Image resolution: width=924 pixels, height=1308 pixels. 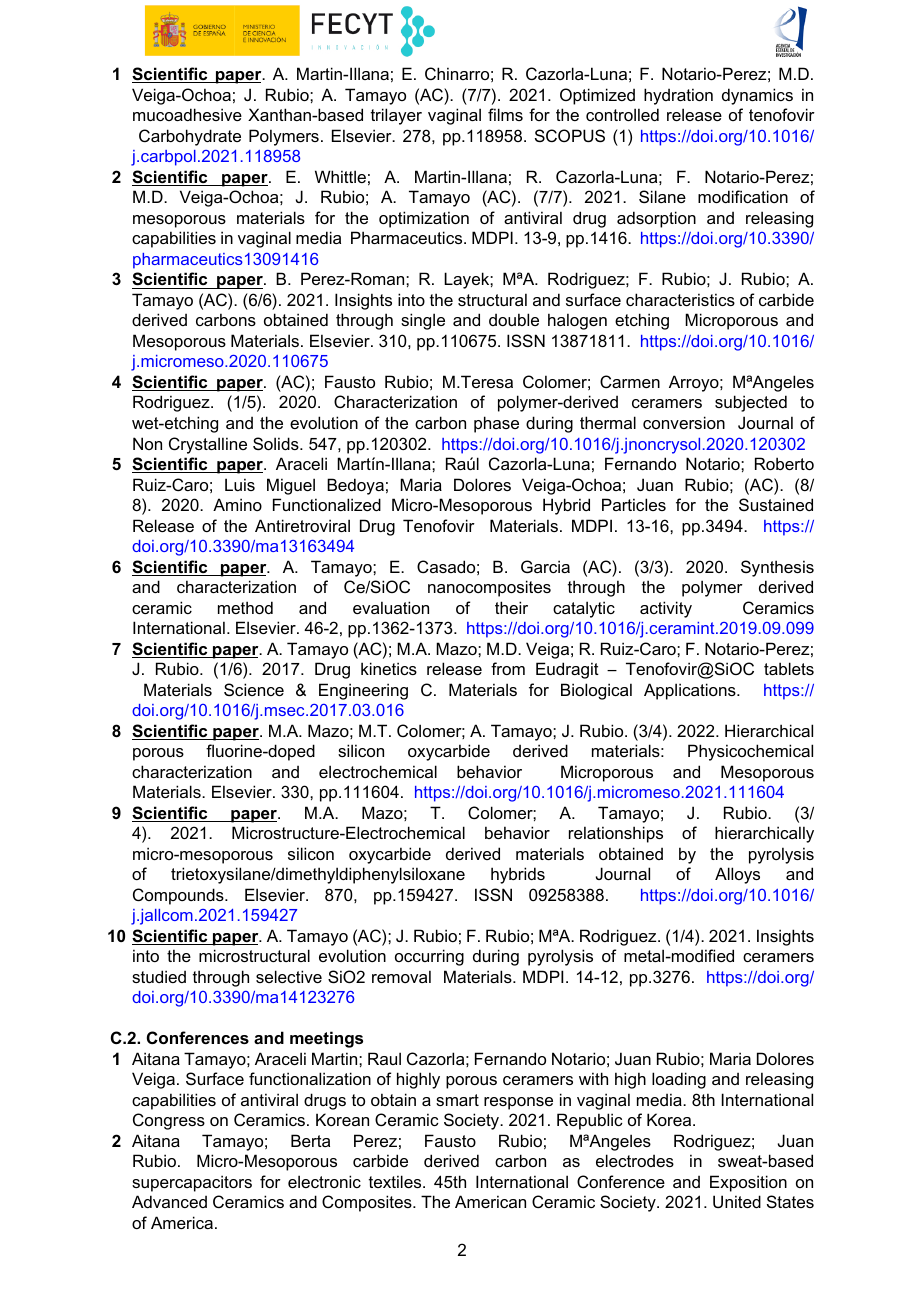 What do you see at coordinates (678, 96) in the screenshot?
I see `hydration` at bounding box center [678, 96].
